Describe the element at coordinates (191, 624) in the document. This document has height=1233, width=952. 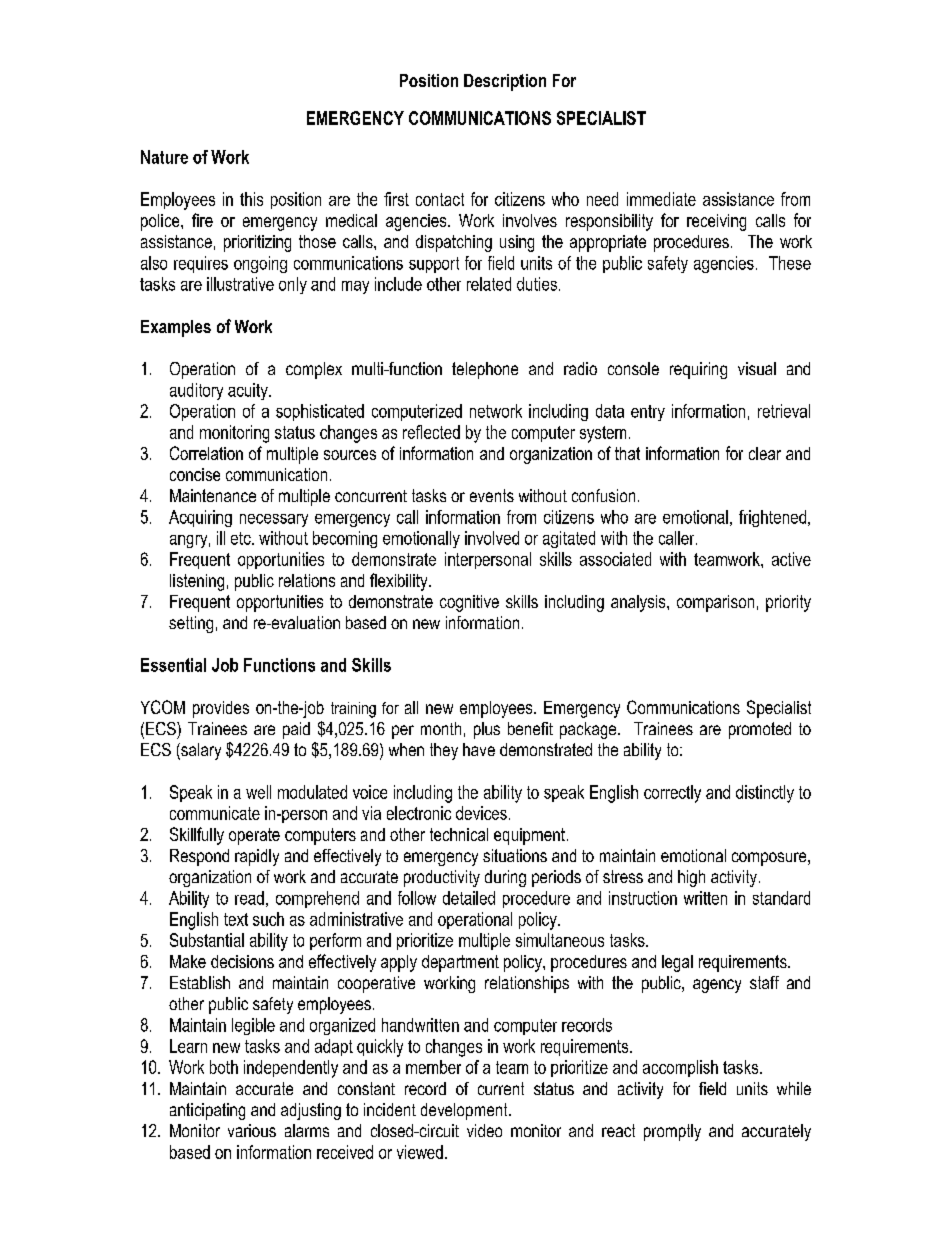
I see `setting` at that location.
